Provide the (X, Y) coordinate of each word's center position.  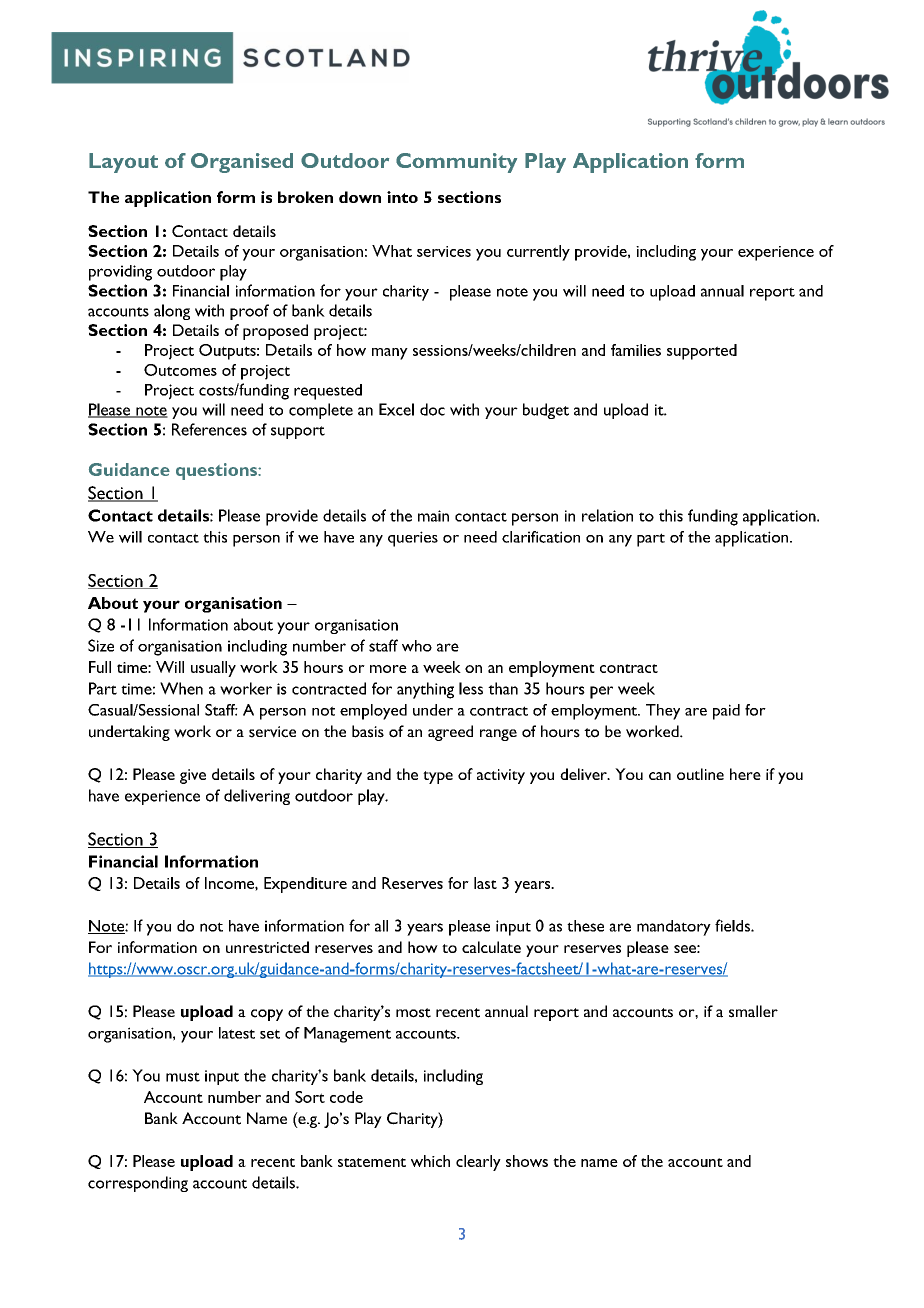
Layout (123, 163)
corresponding (138, 1184)
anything (425, 690)
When (181, 688)
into (402, 197)
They (663, 712)
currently (538, 253)
